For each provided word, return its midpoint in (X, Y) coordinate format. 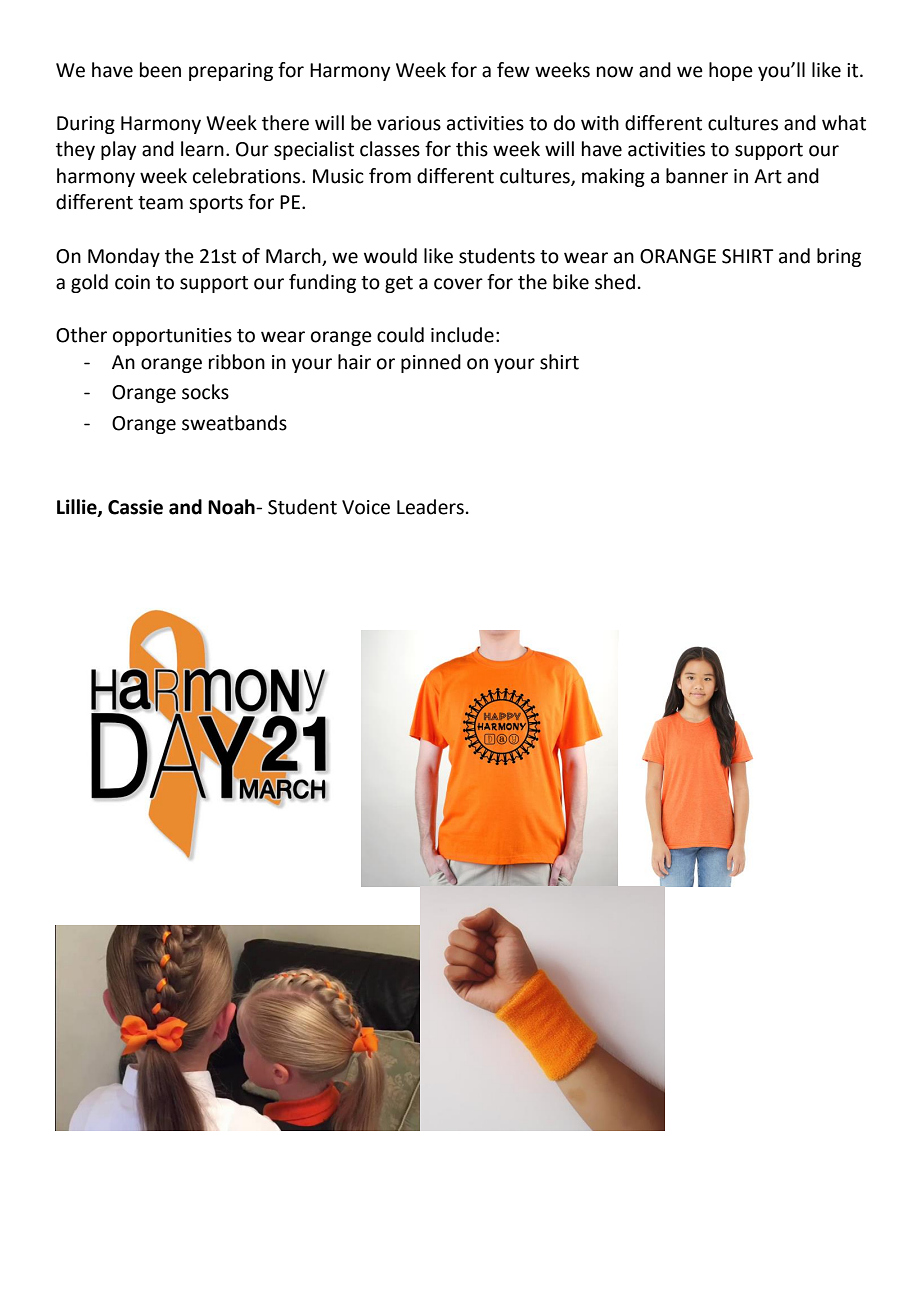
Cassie (135, 507)
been (160, 70)
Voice (366, 507)
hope (731, 71)
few (513, 70)
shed (615, 282)
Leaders (430, 507)
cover (458, 284)
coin (132, 282)
